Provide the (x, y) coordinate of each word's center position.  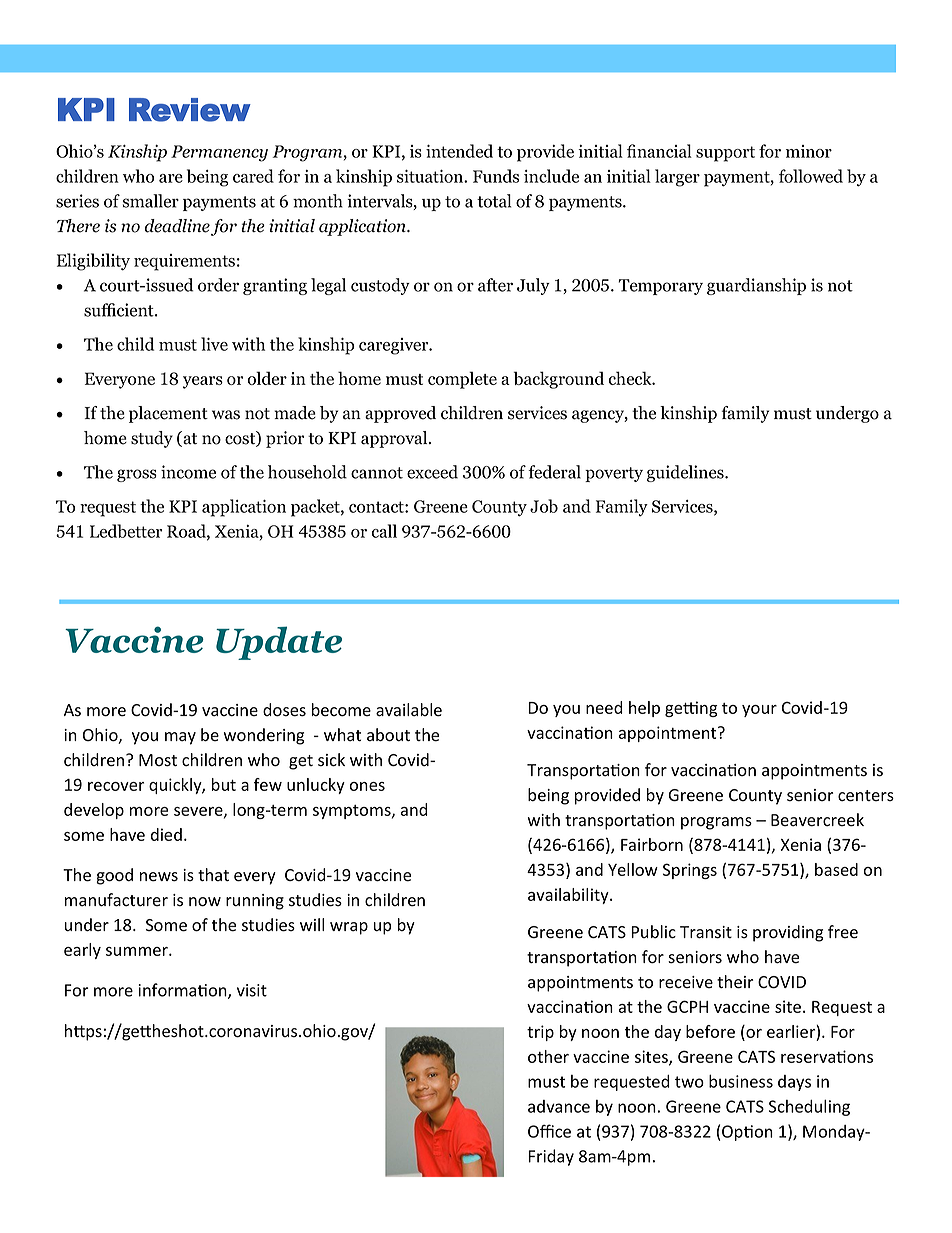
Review (190, 110)
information (183, 991)
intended (459, 151)
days (794, 1083)
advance (559, 1106)
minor (809, 151)
